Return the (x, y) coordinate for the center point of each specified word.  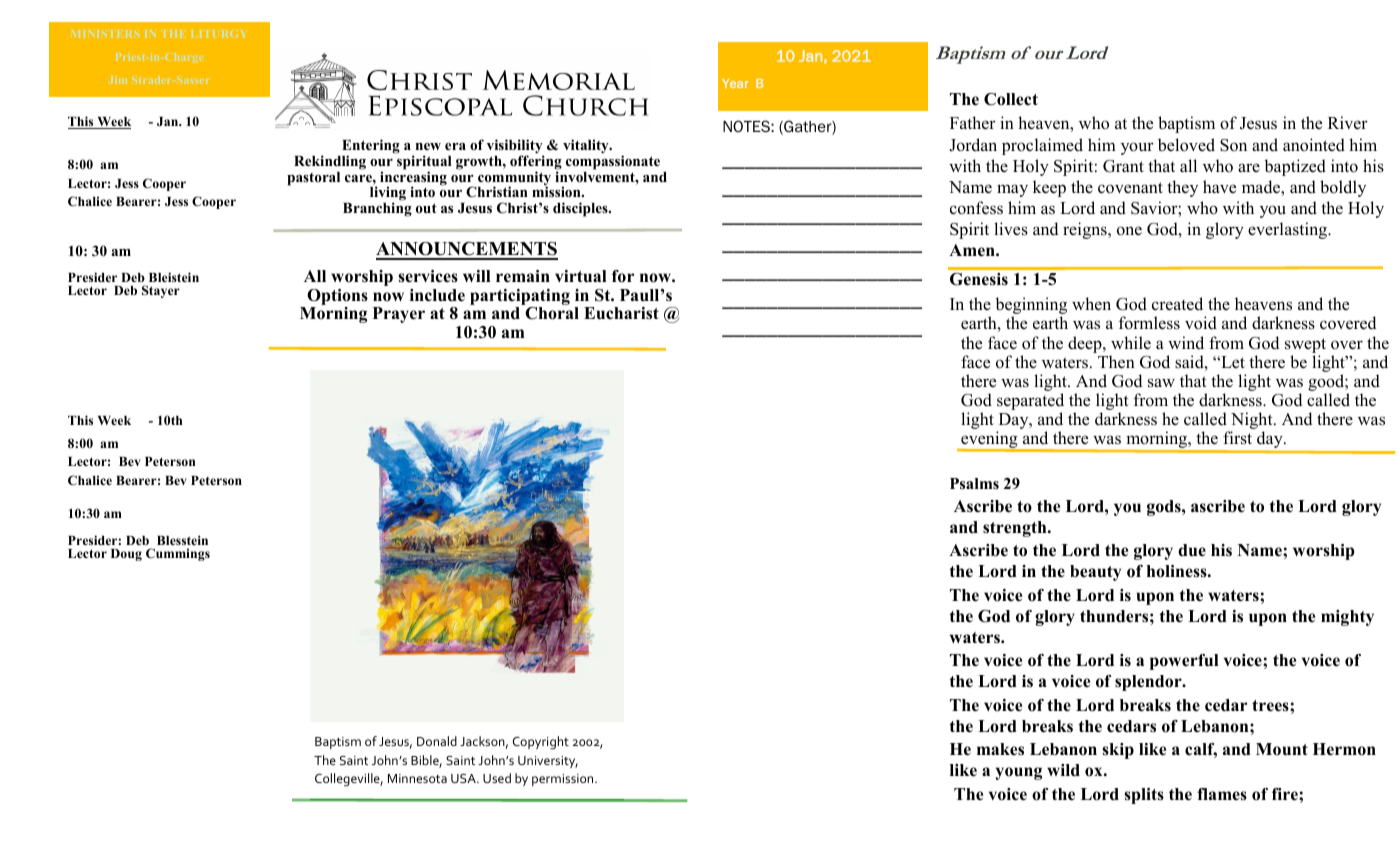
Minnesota (417, 778)
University (548, 762)
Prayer (399, 315)
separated (1030, 403)
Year (735, 83)
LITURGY (218, 34)
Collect (1011, 99)
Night (1252, 422)
